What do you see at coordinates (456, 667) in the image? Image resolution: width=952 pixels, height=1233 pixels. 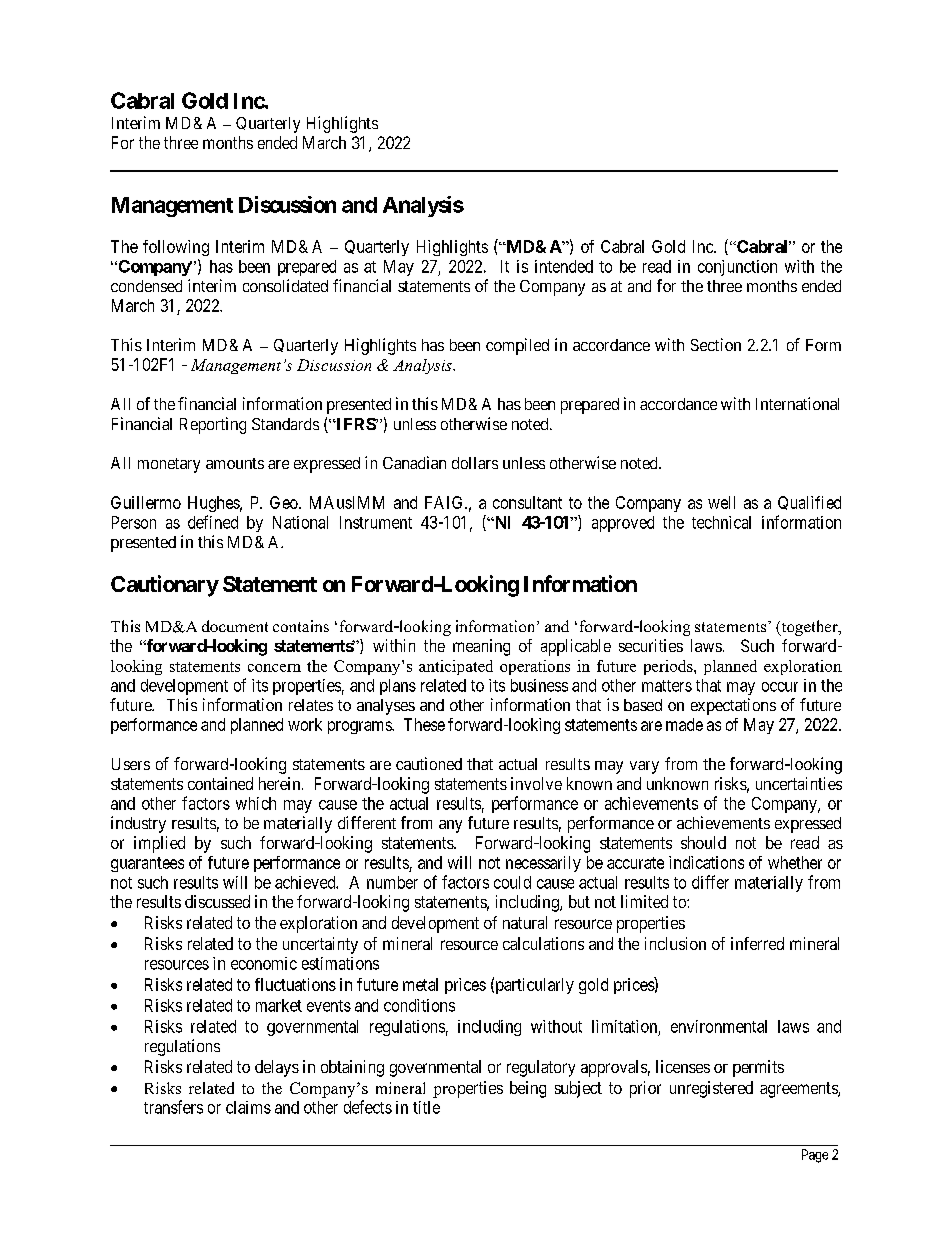 I see `anticipated` at bounding box center [456, 667].
